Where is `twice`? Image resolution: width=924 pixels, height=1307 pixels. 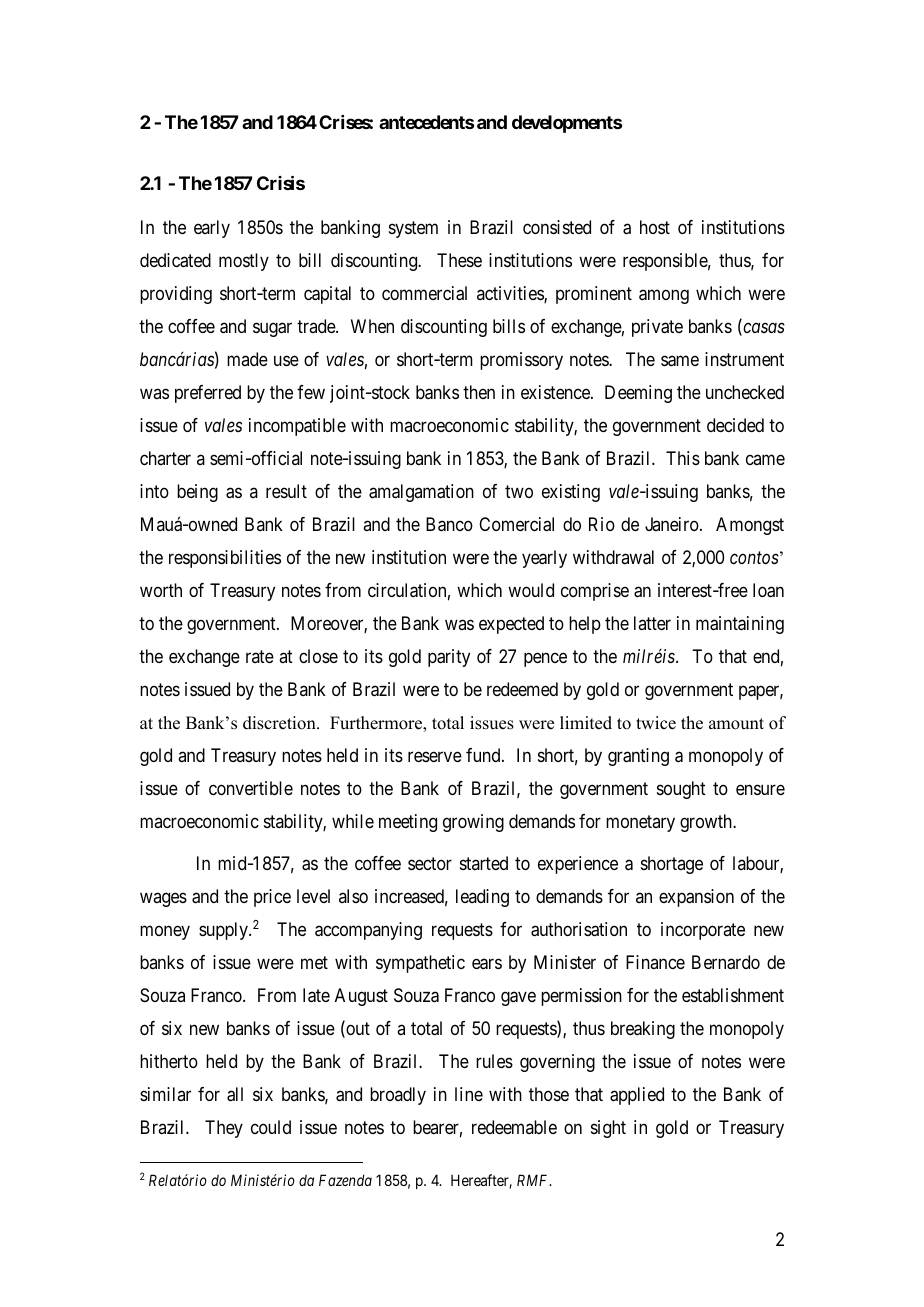
twice is located at coordinates (656, 723).
